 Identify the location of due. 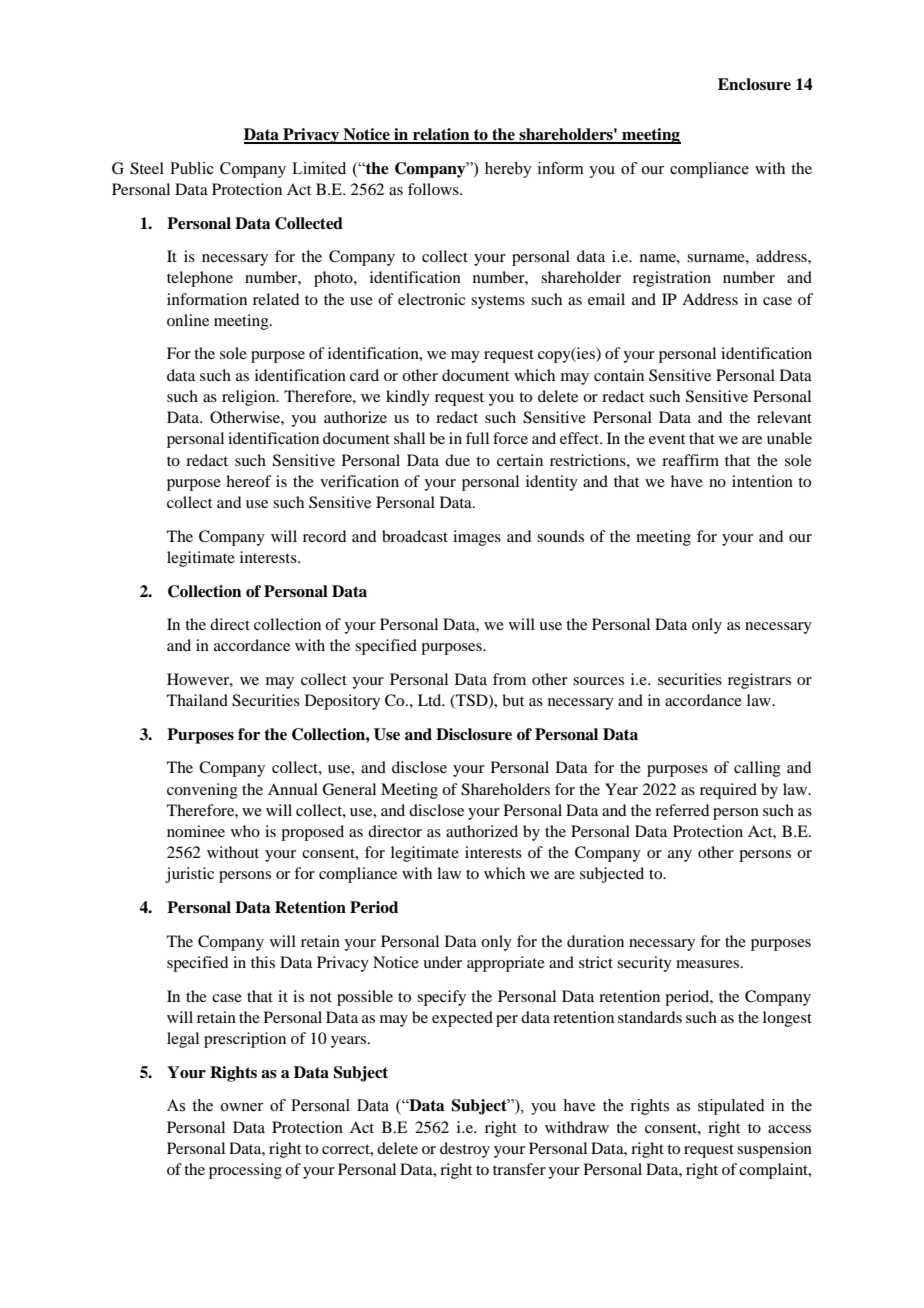
(457, 460).
